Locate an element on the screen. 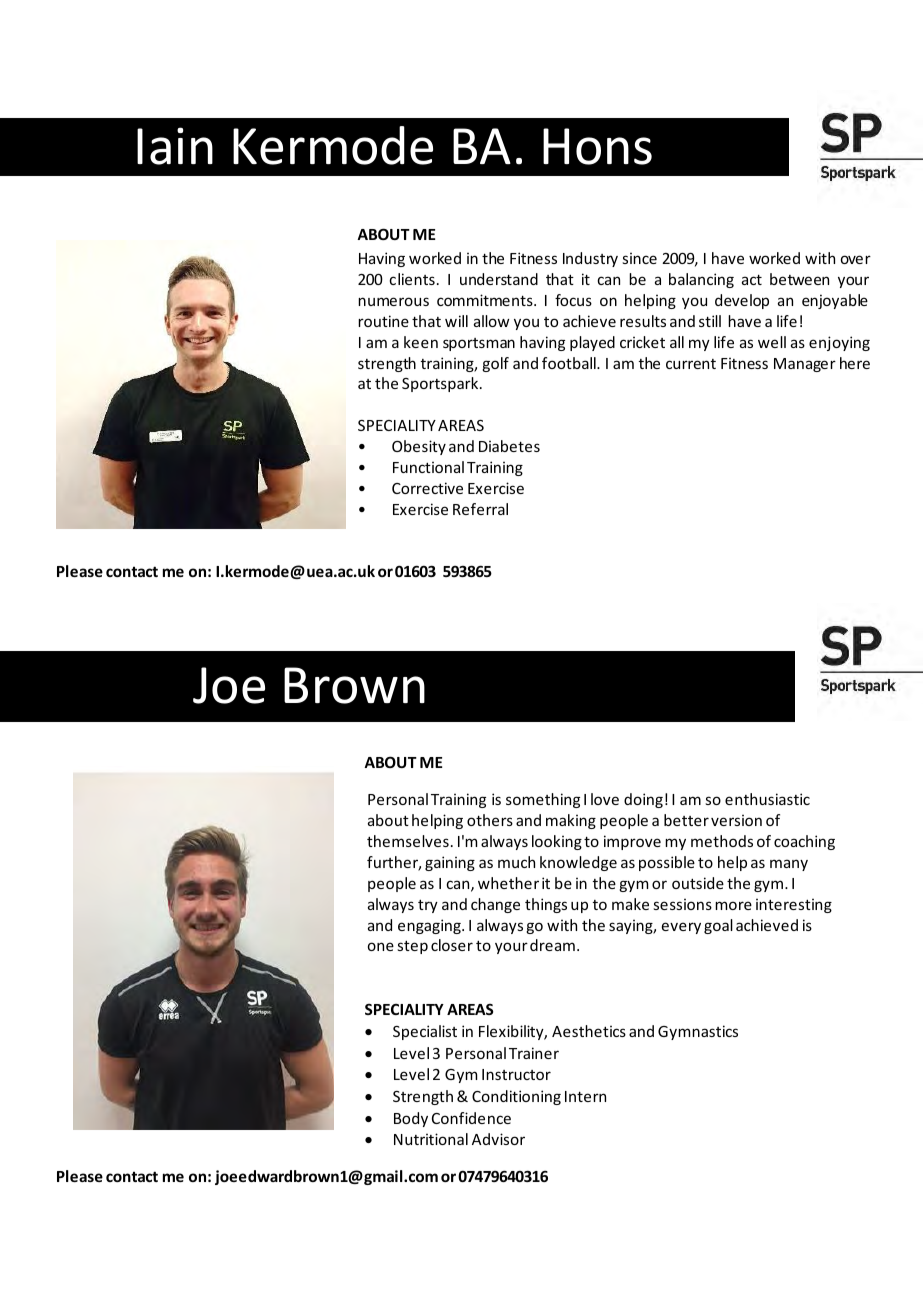  Corrective is located at coordinates (427, 488).
